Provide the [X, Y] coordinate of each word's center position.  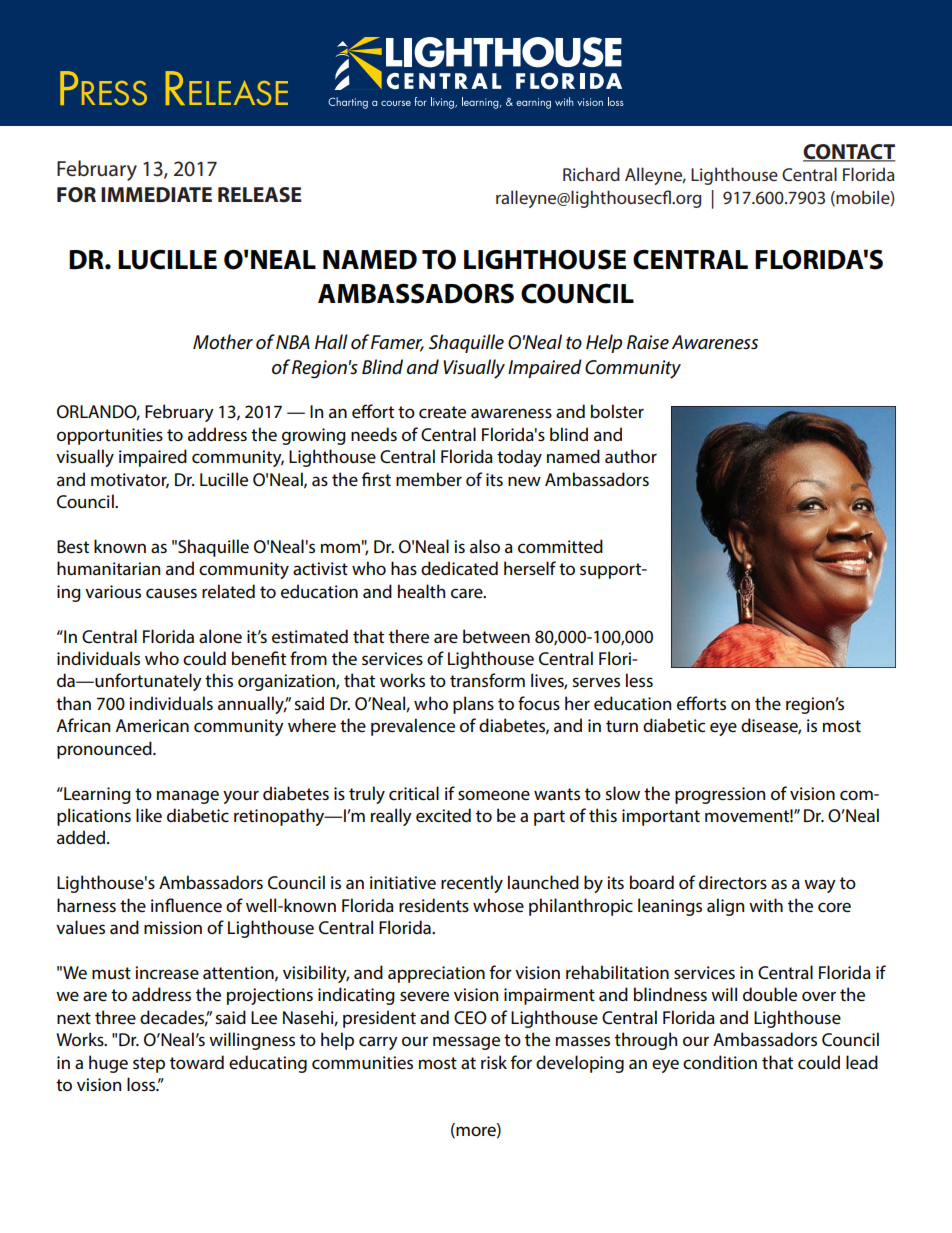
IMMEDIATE [156, 194]
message [466, 1043]
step [149, 1065]
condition [720, 1062]
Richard [591, 174]
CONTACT [849, 152]
